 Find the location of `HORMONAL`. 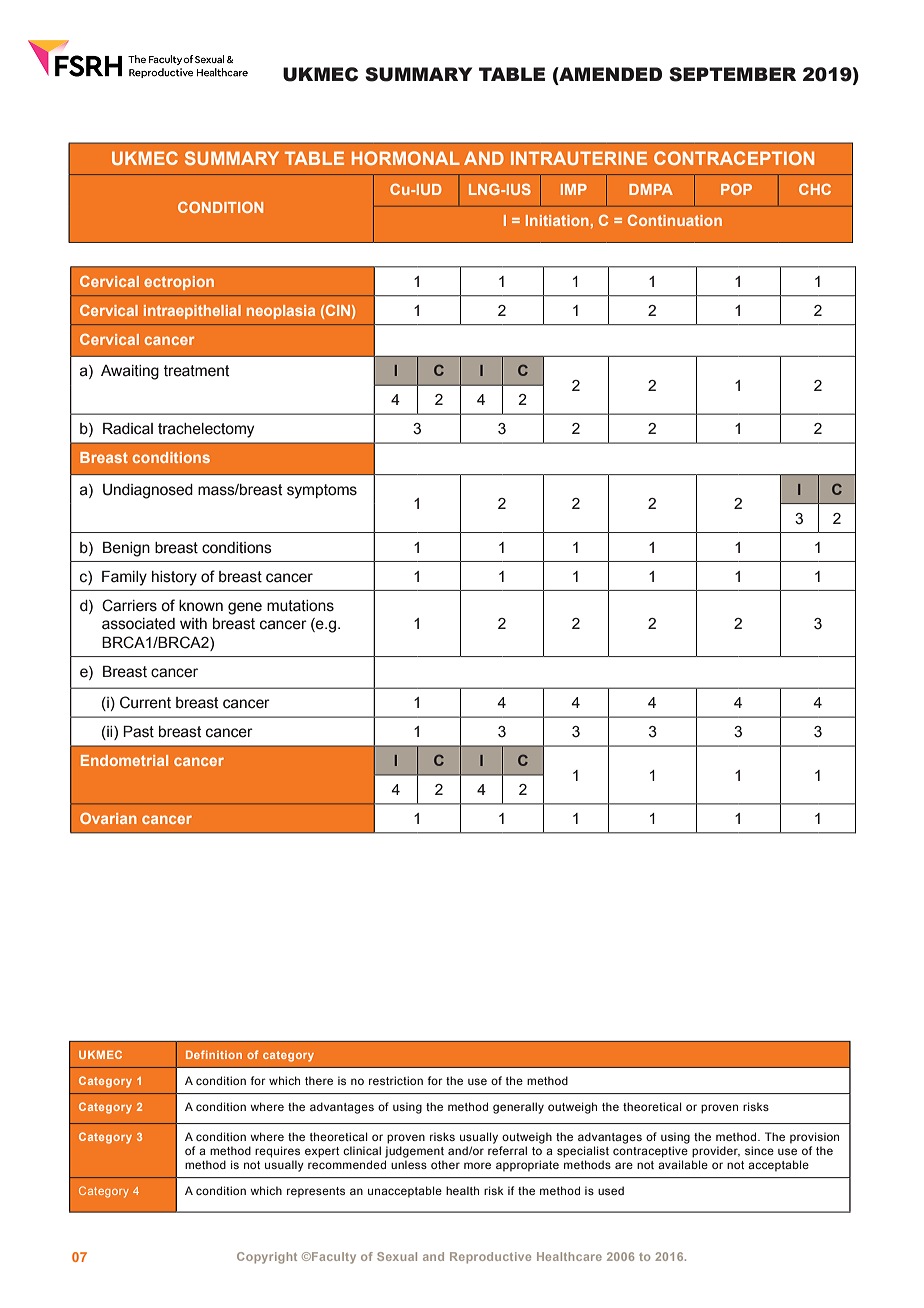

HORMONAL is located at coordinates (406, 158).
